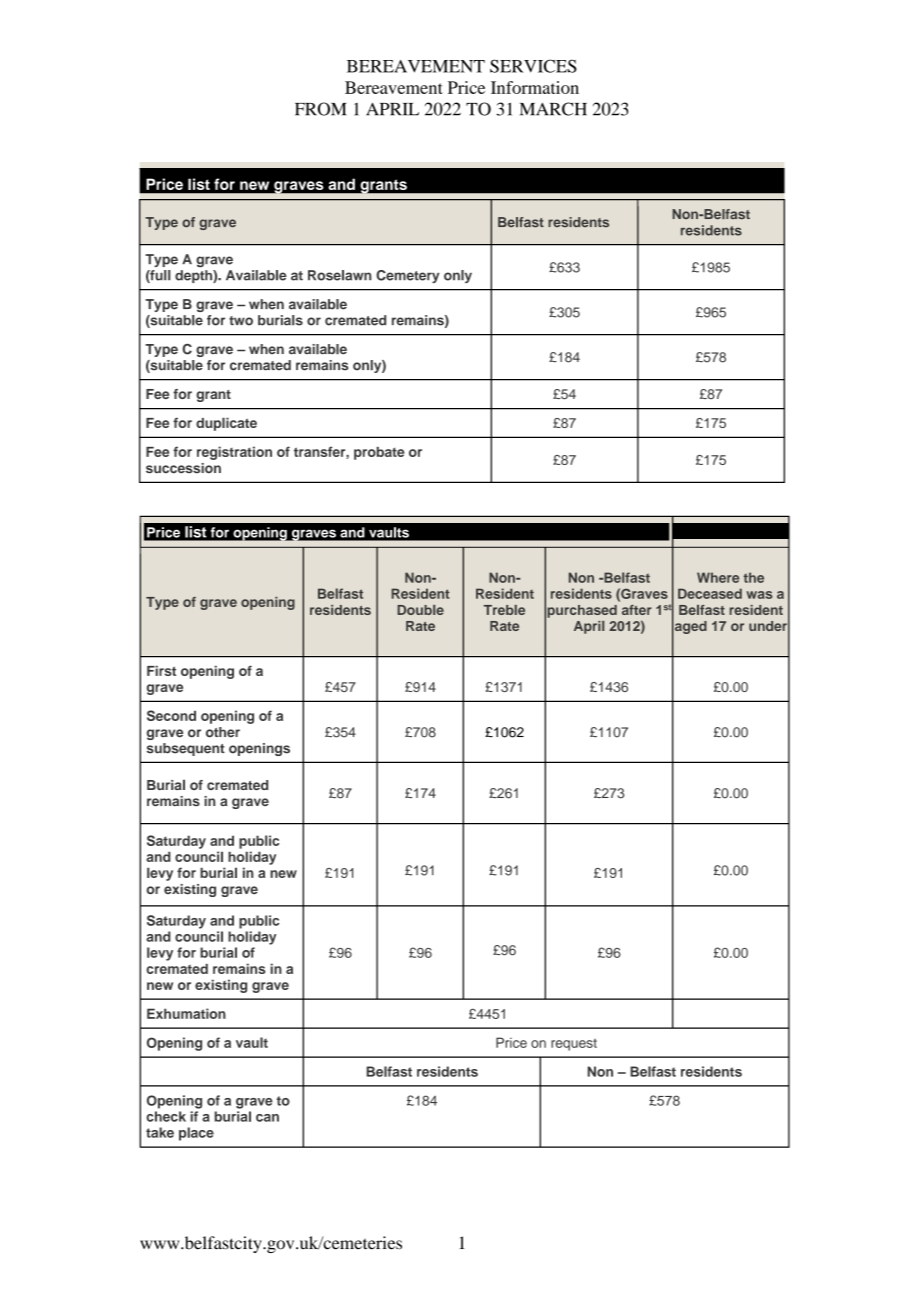 This image has width=924, height=1308. I want to click on FROM, so click(321, 109).
